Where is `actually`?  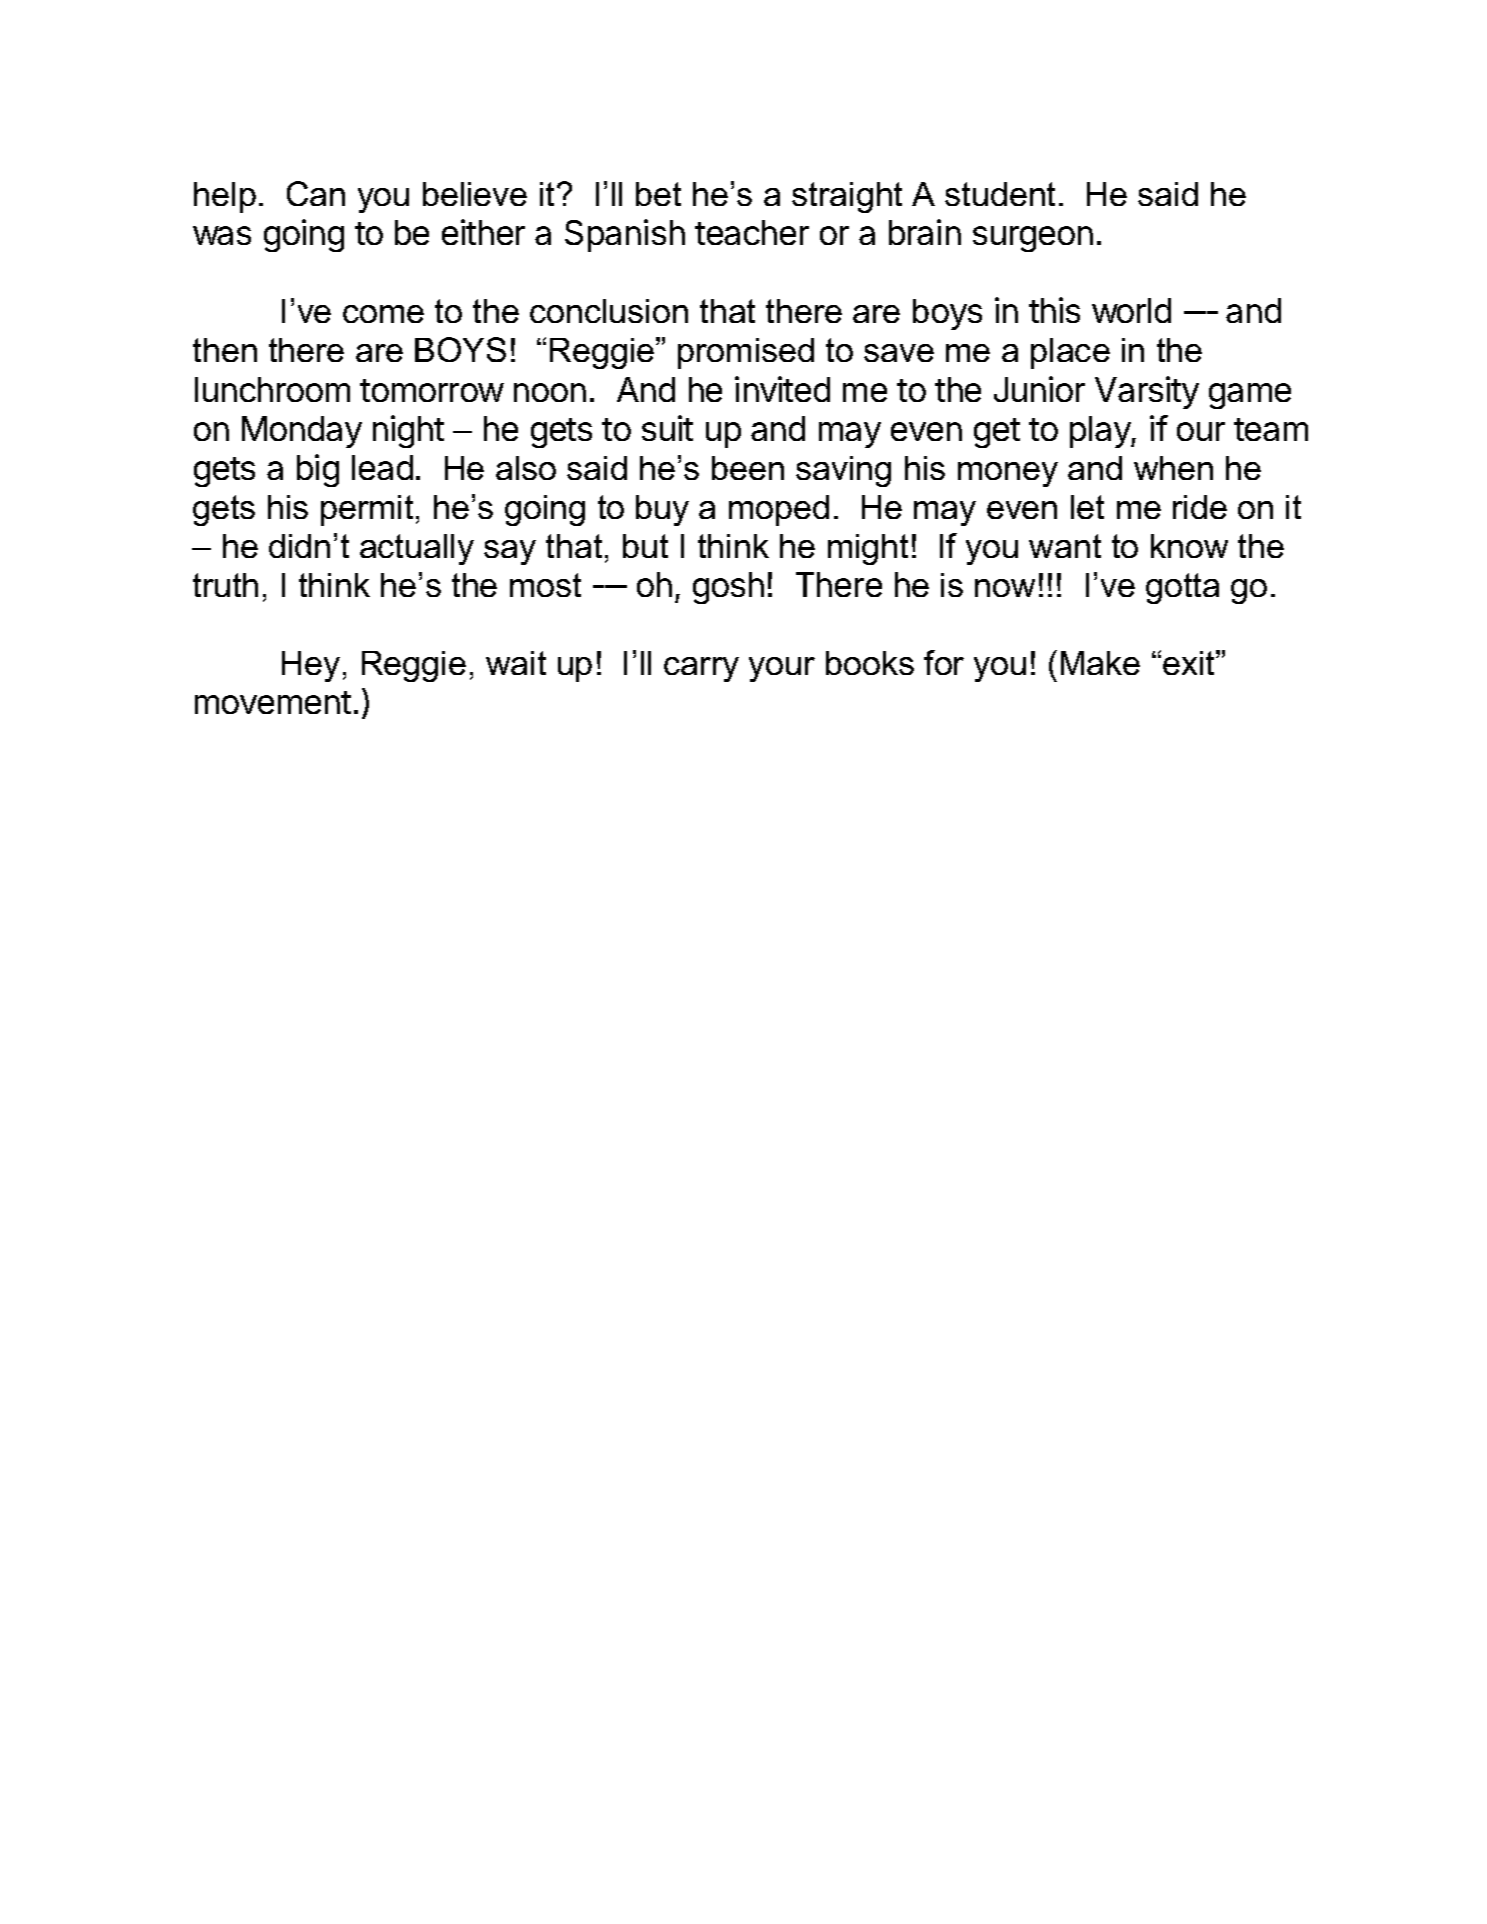
actually is located at coordinates (417, 549).
